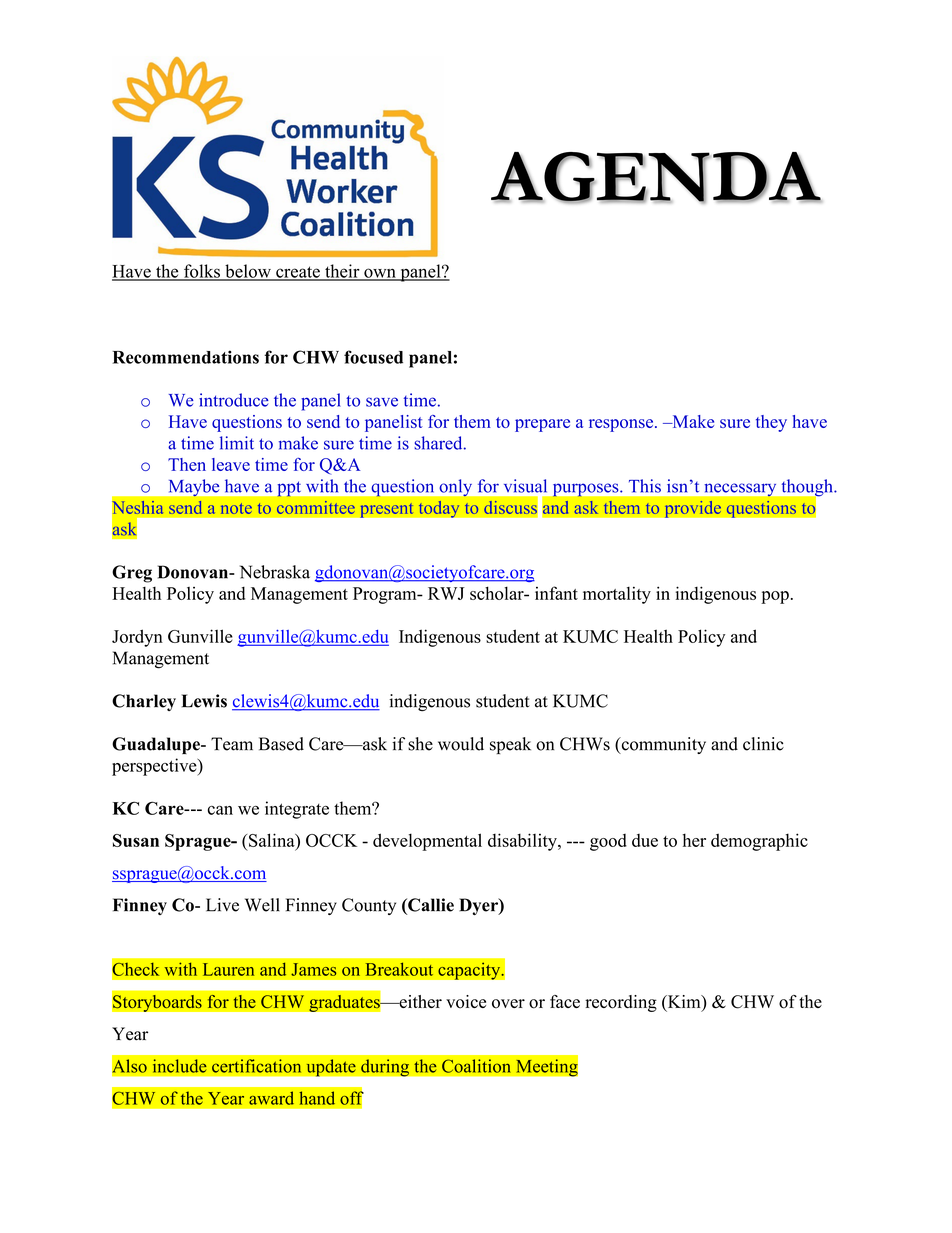  Describe the element at coordinates (234, 400) in the page. I see `introduce` at that location.
